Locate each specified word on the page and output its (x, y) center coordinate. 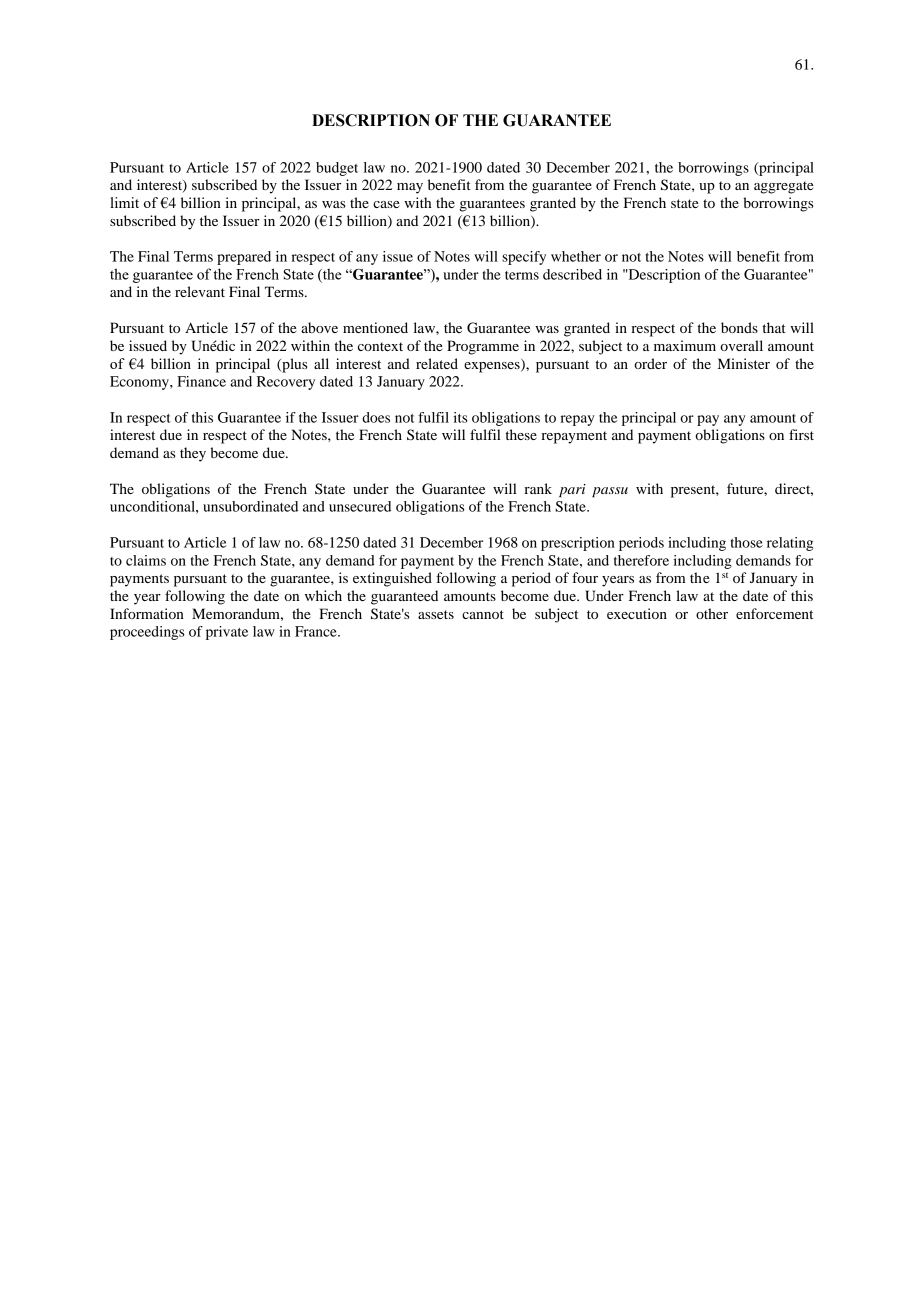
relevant (200, 291)
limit (124, 202)
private (227, 633)
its (461, 417)
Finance (201, 381)
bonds (739, 327)
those (747, 542)
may (410, 188)
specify (524, 258)
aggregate (783, 187)
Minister (744, 363)
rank (538, 488)
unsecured (360, 506)
